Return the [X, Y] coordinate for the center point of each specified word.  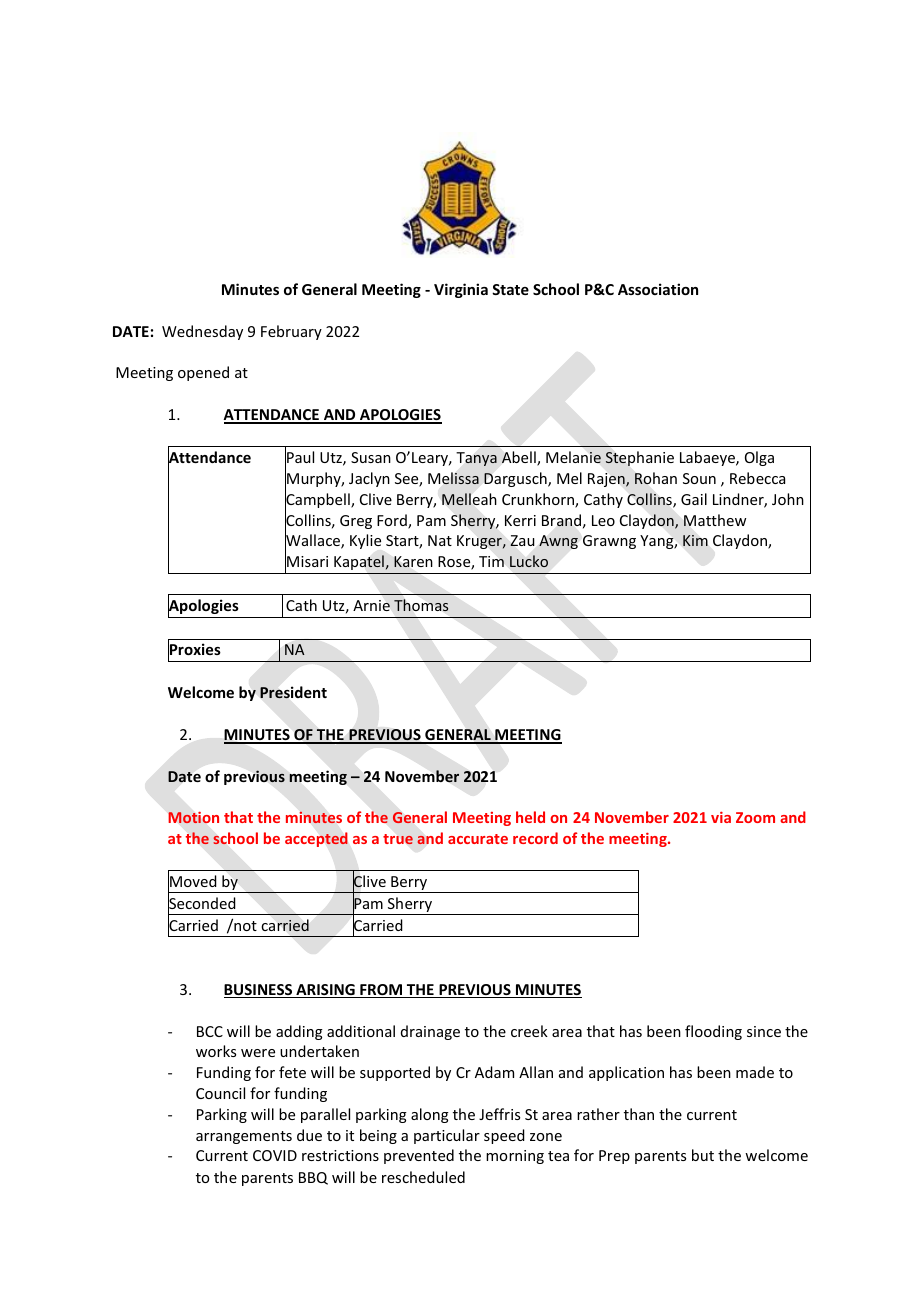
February [291, 332]
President [293, 692]
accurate [478, 839]
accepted [316, 839]
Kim [695, 540]
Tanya [477, 459]
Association [658, 289]
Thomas [421, 605]
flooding [713, 1032]
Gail [694, 499]
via [721, 817]
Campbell [318, 501]
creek [529, 1031]
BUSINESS [259, 991]
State [510, 289]
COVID [275, 1155]
